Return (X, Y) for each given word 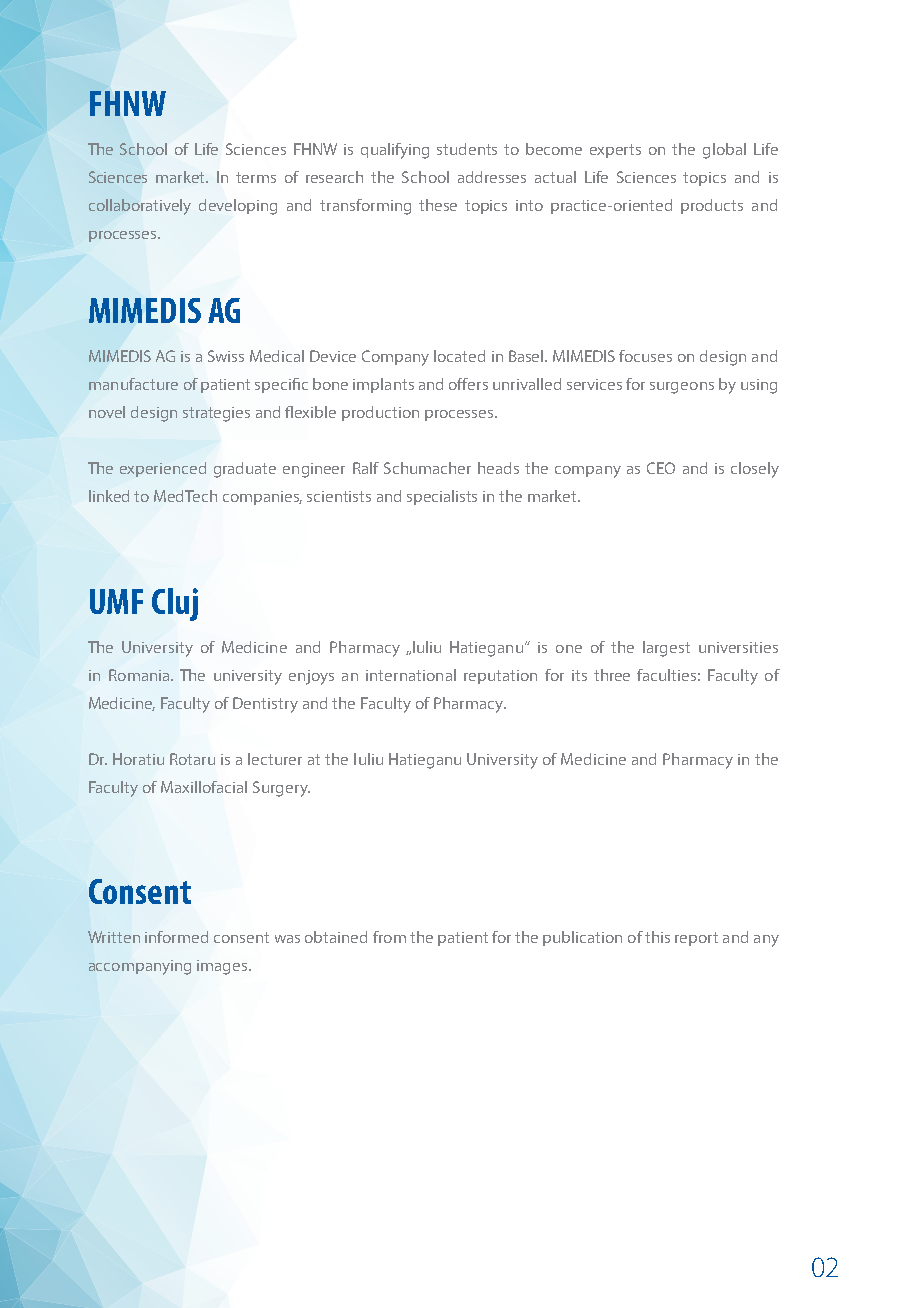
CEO (661, 468)
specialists (442, 497)
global (724, 151)
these (438, 205)
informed (176, 937)
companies (262, 498)
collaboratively (140, 207)
